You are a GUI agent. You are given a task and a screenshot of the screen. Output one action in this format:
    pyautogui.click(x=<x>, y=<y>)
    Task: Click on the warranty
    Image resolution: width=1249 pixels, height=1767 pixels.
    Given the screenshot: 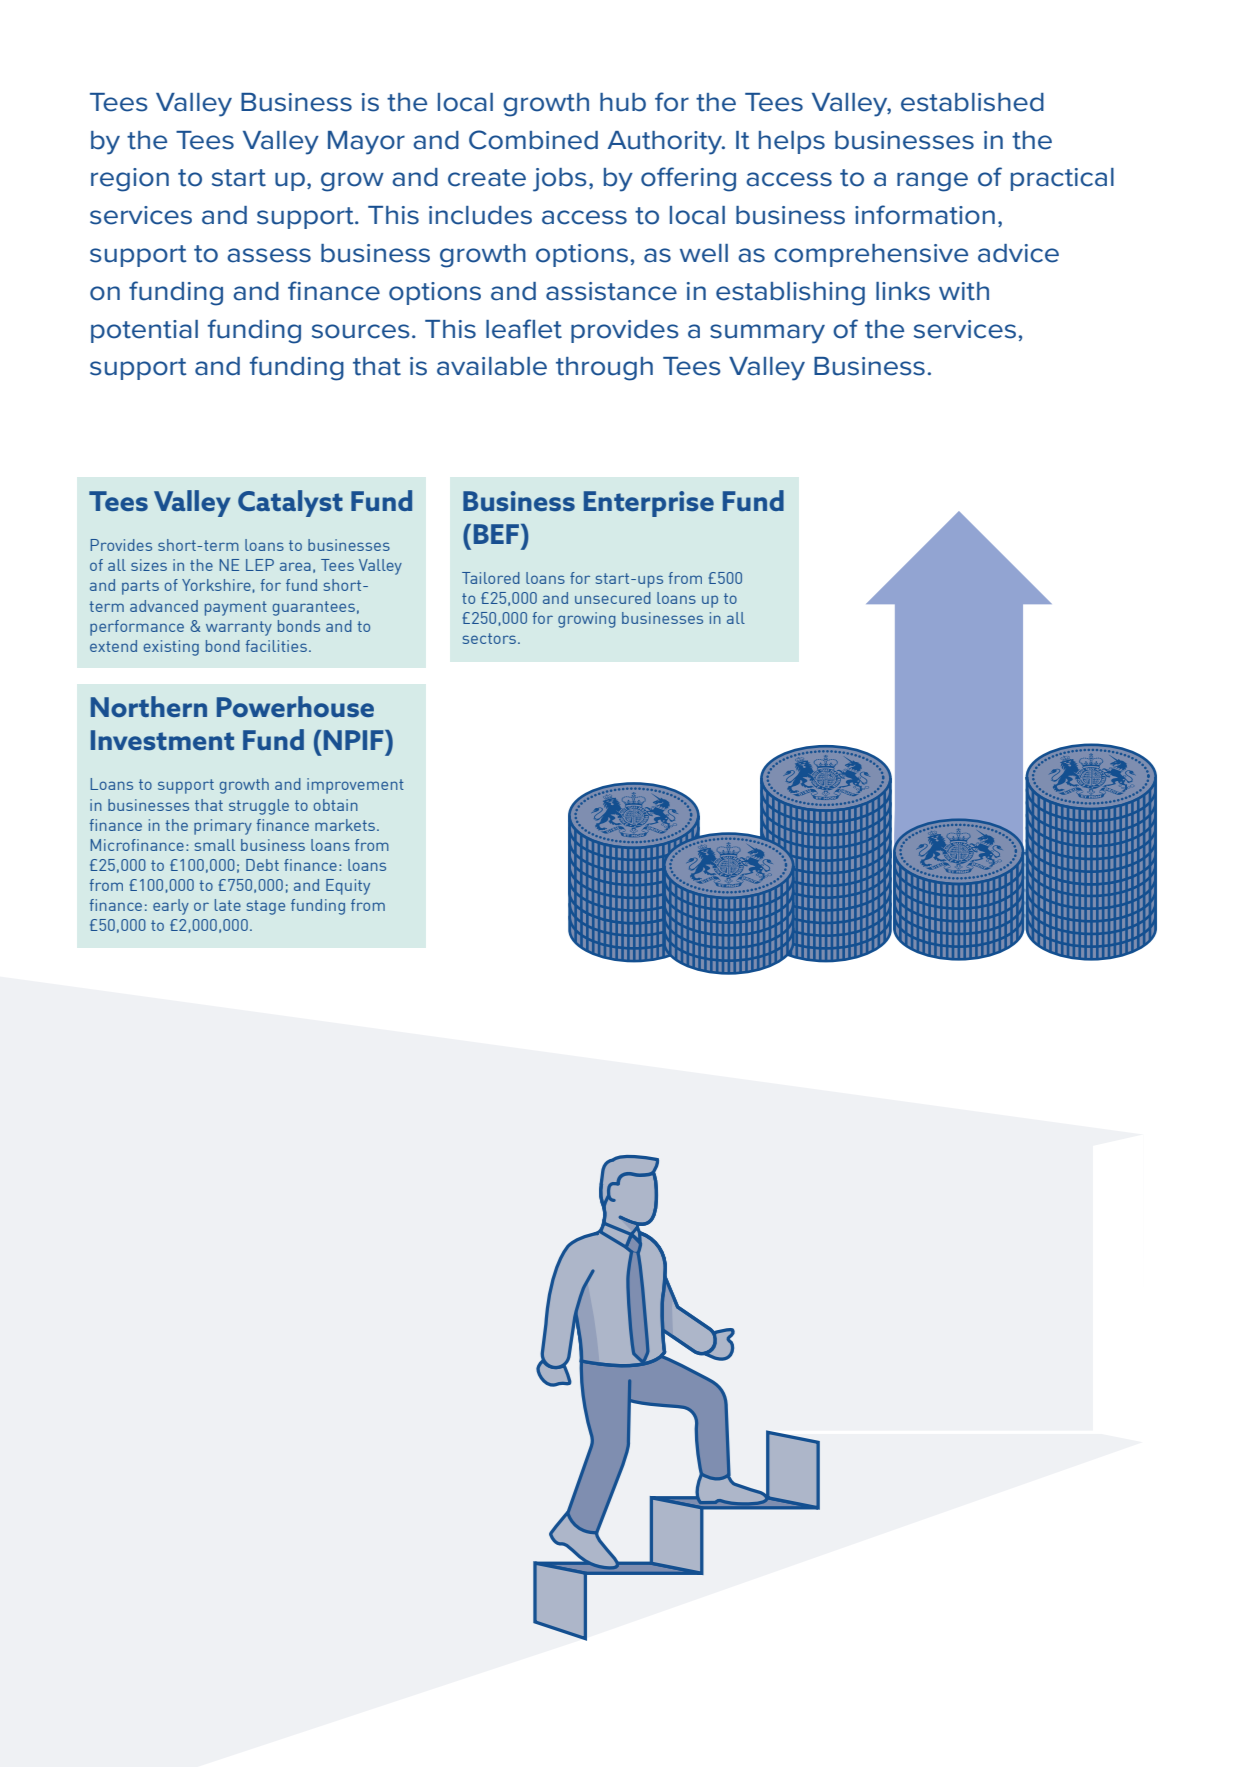 What is the action you would take?
    pyautogui.click(x=239, y=628)
